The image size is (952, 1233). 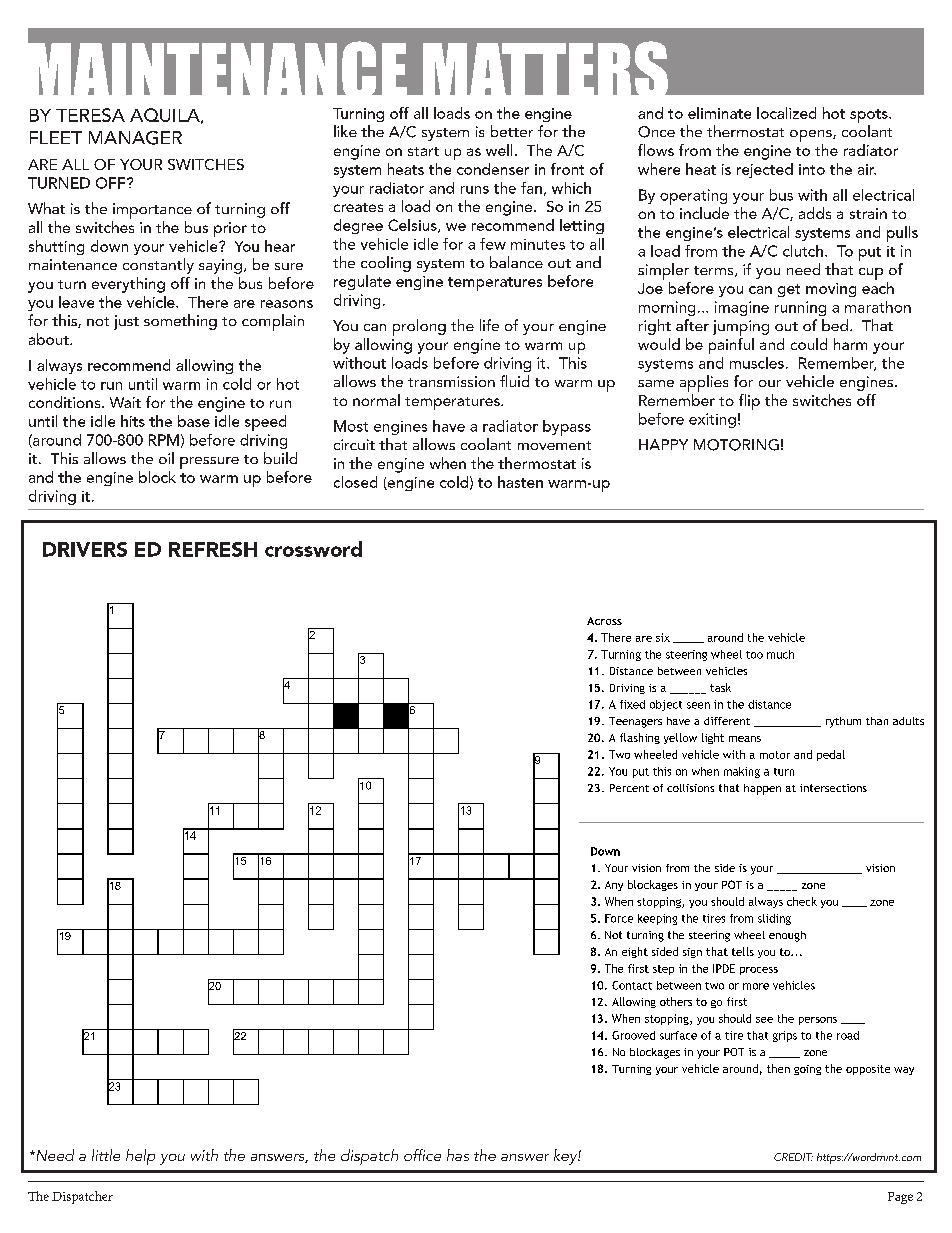 I want to click on REFRESH, so click(x=213, y=549).
